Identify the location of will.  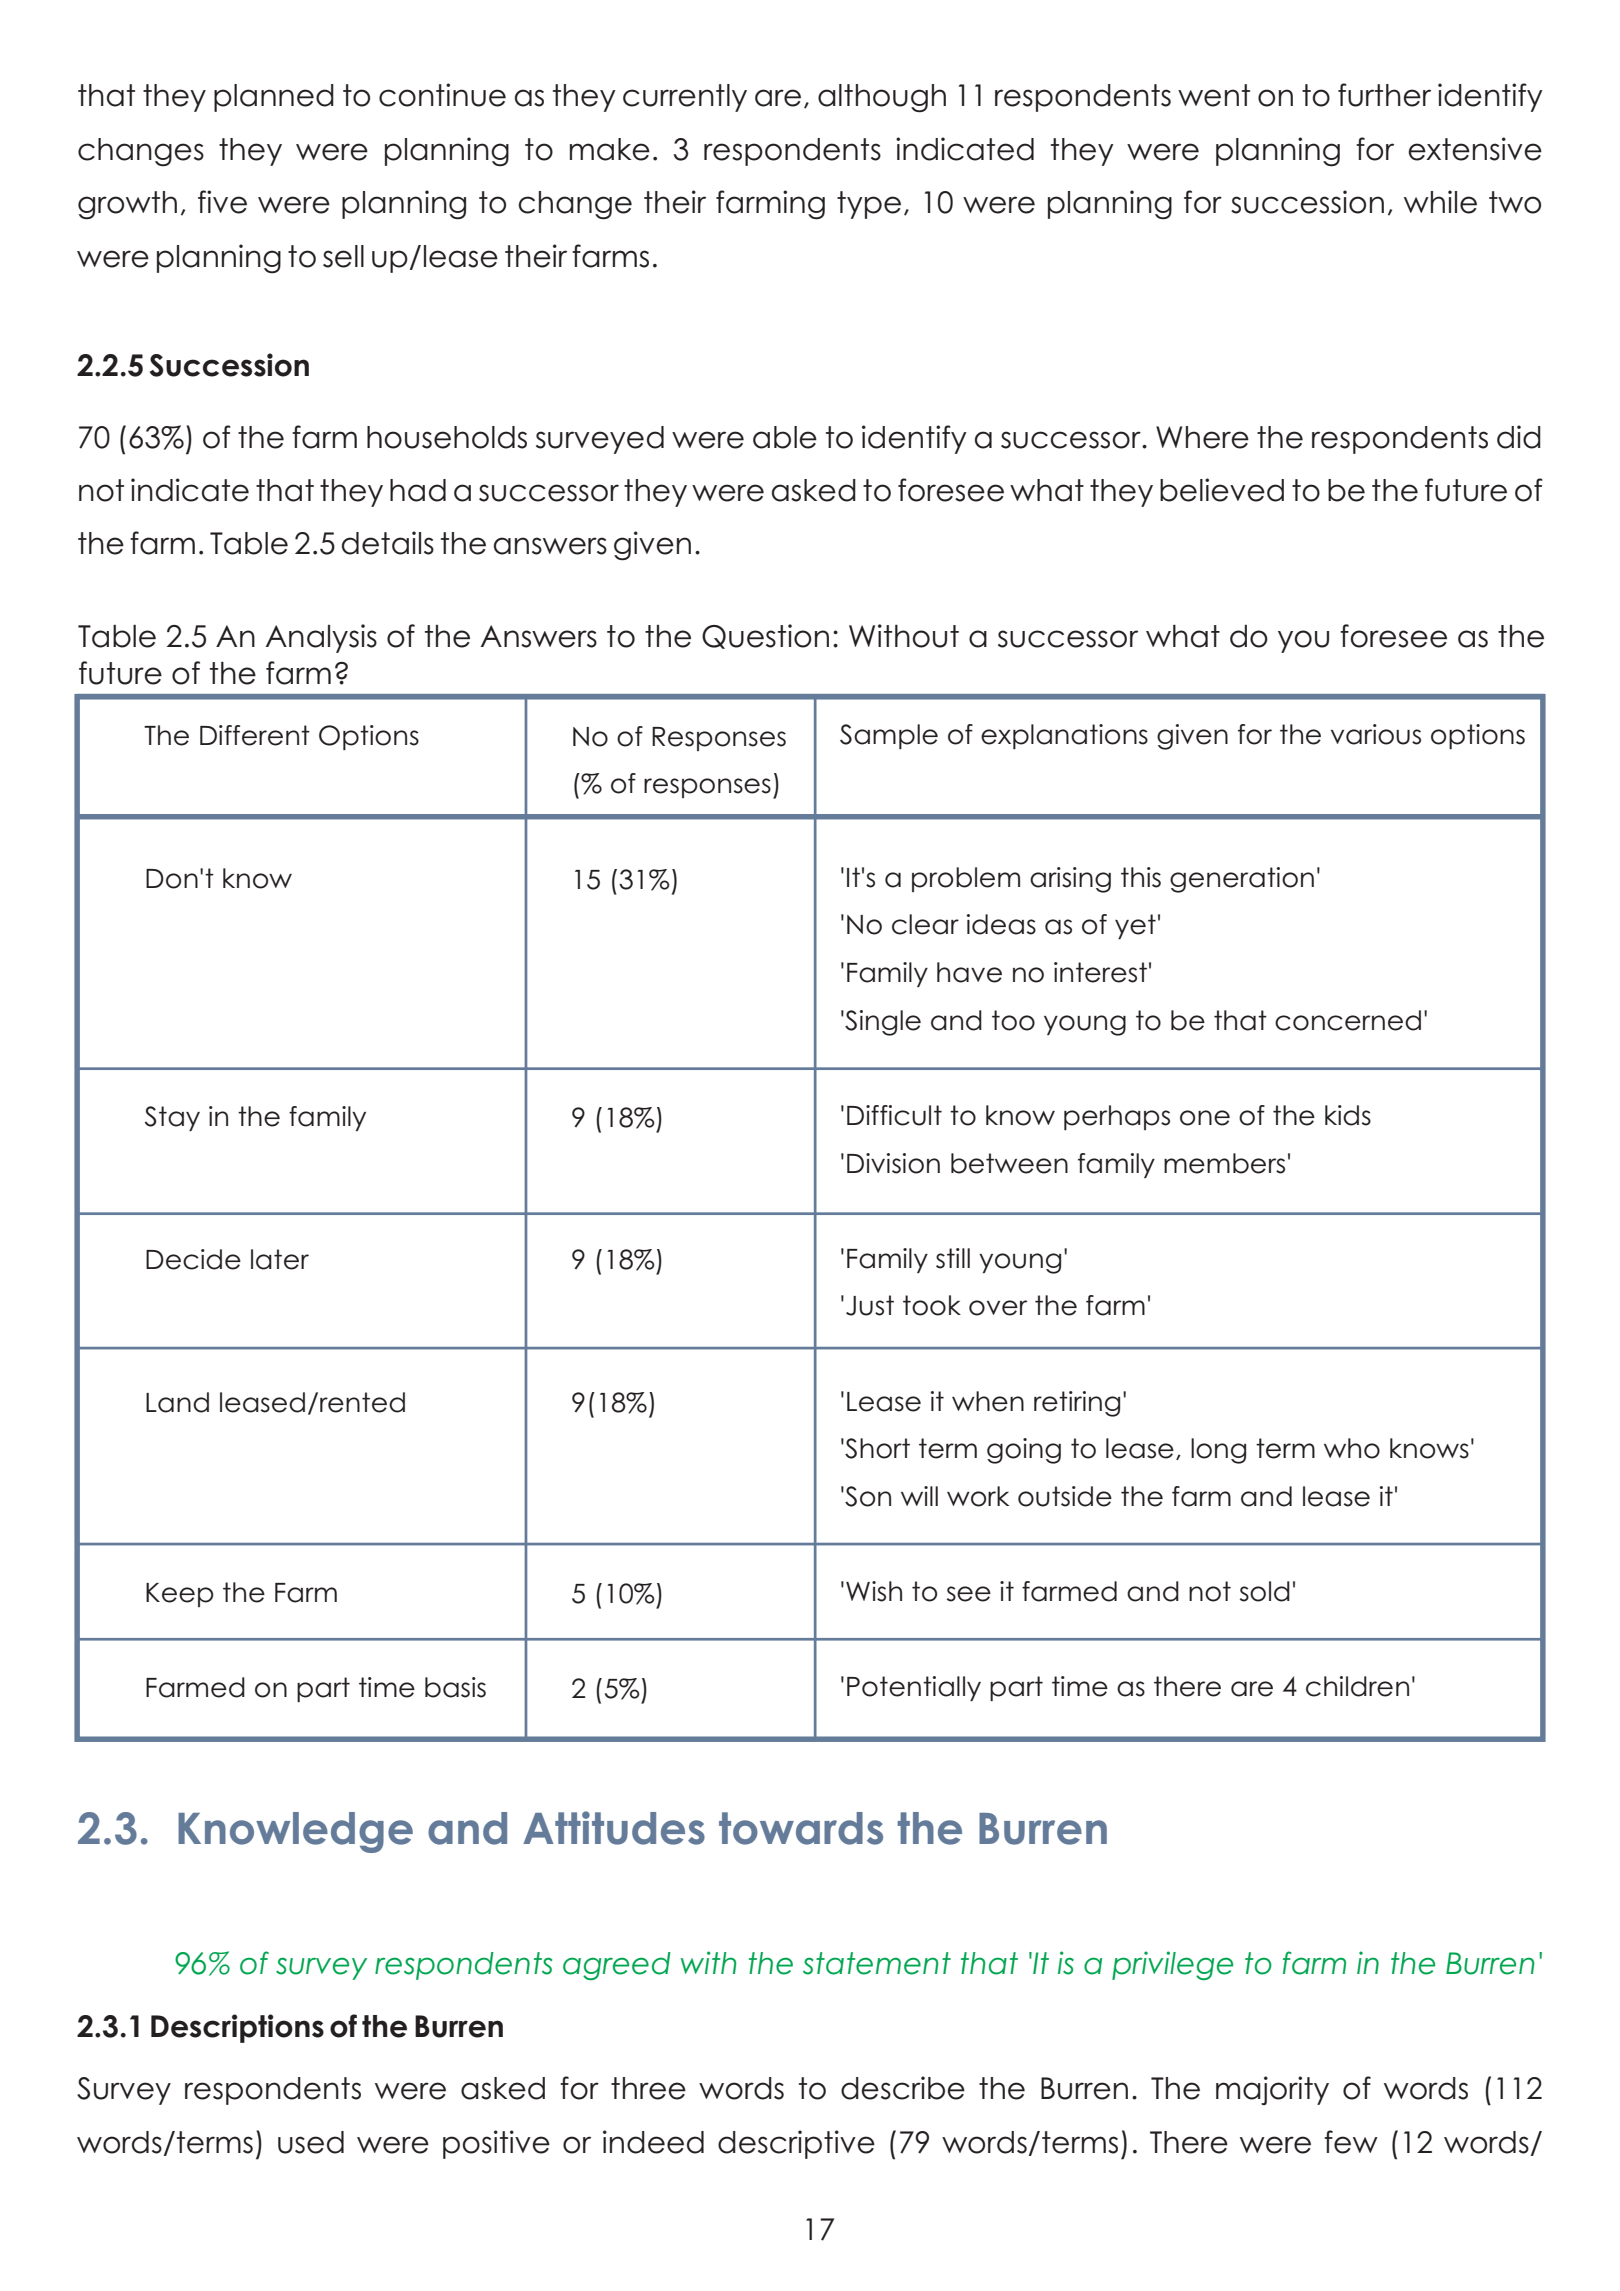
(919, 1496).
